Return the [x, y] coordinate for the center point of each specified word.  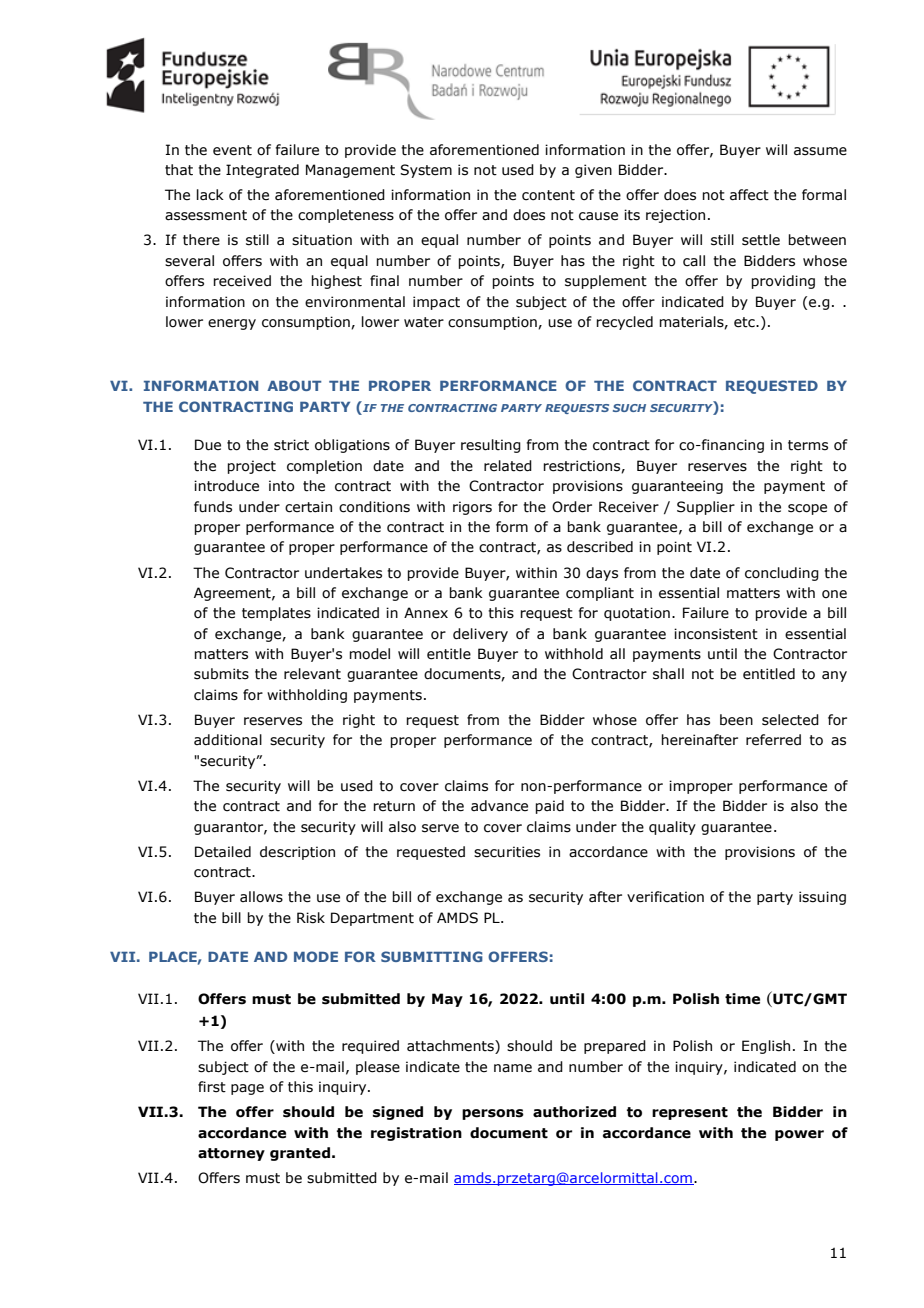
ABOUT [294, 385]
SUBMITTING [432, 956]
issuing [822, 898]
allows [261, 897]
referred [773, 740]
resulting [491, 446]
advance [499, 806]
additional [228, 740]
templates [276, 614]
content [548, 195]
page [247, 1089]
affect [749, 195]
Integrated [262, 171]
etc [745, 322]
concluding [782, 574]
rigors [472, 508]
